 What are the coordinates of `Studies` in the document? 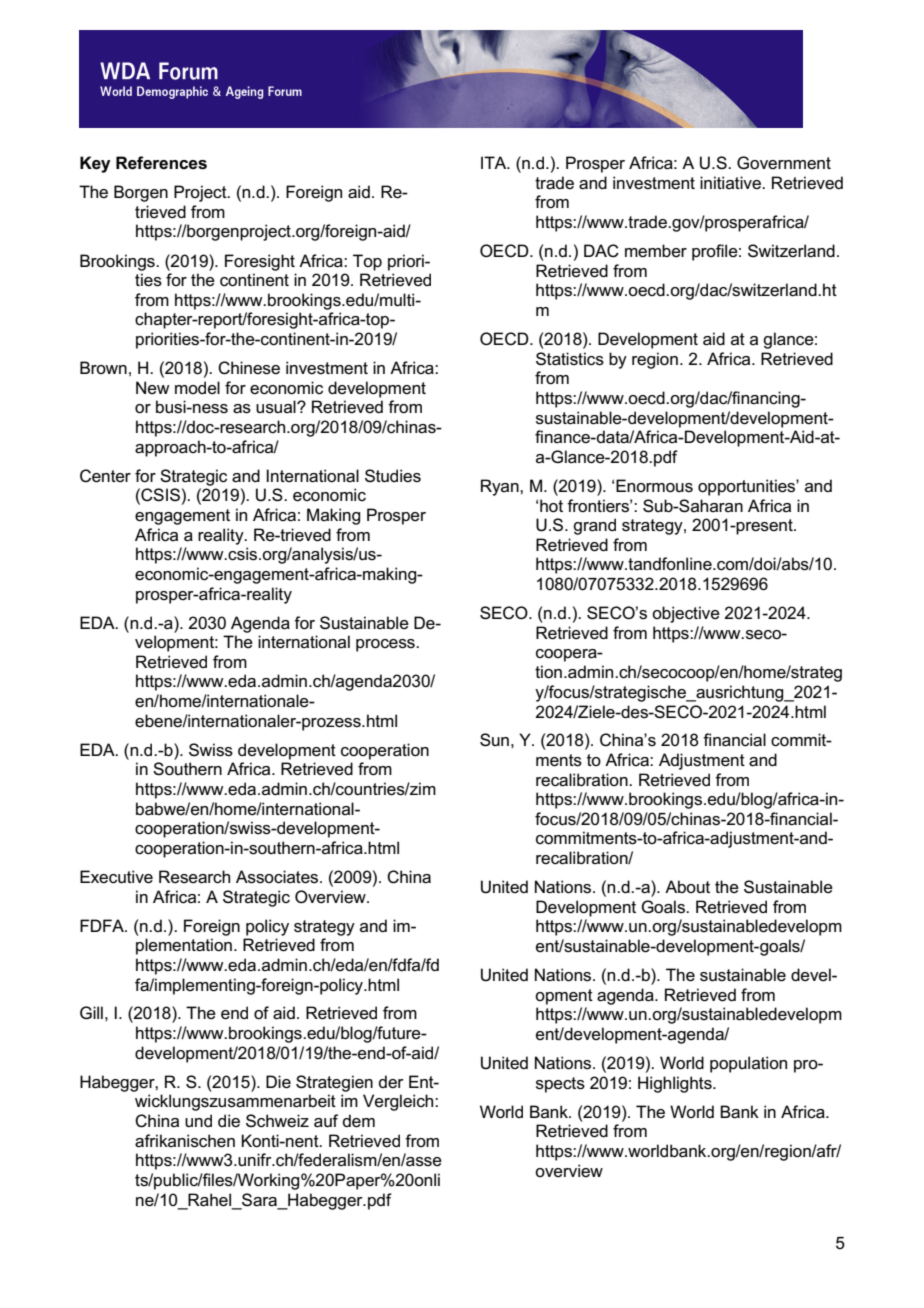 It's located at (393, 476).
